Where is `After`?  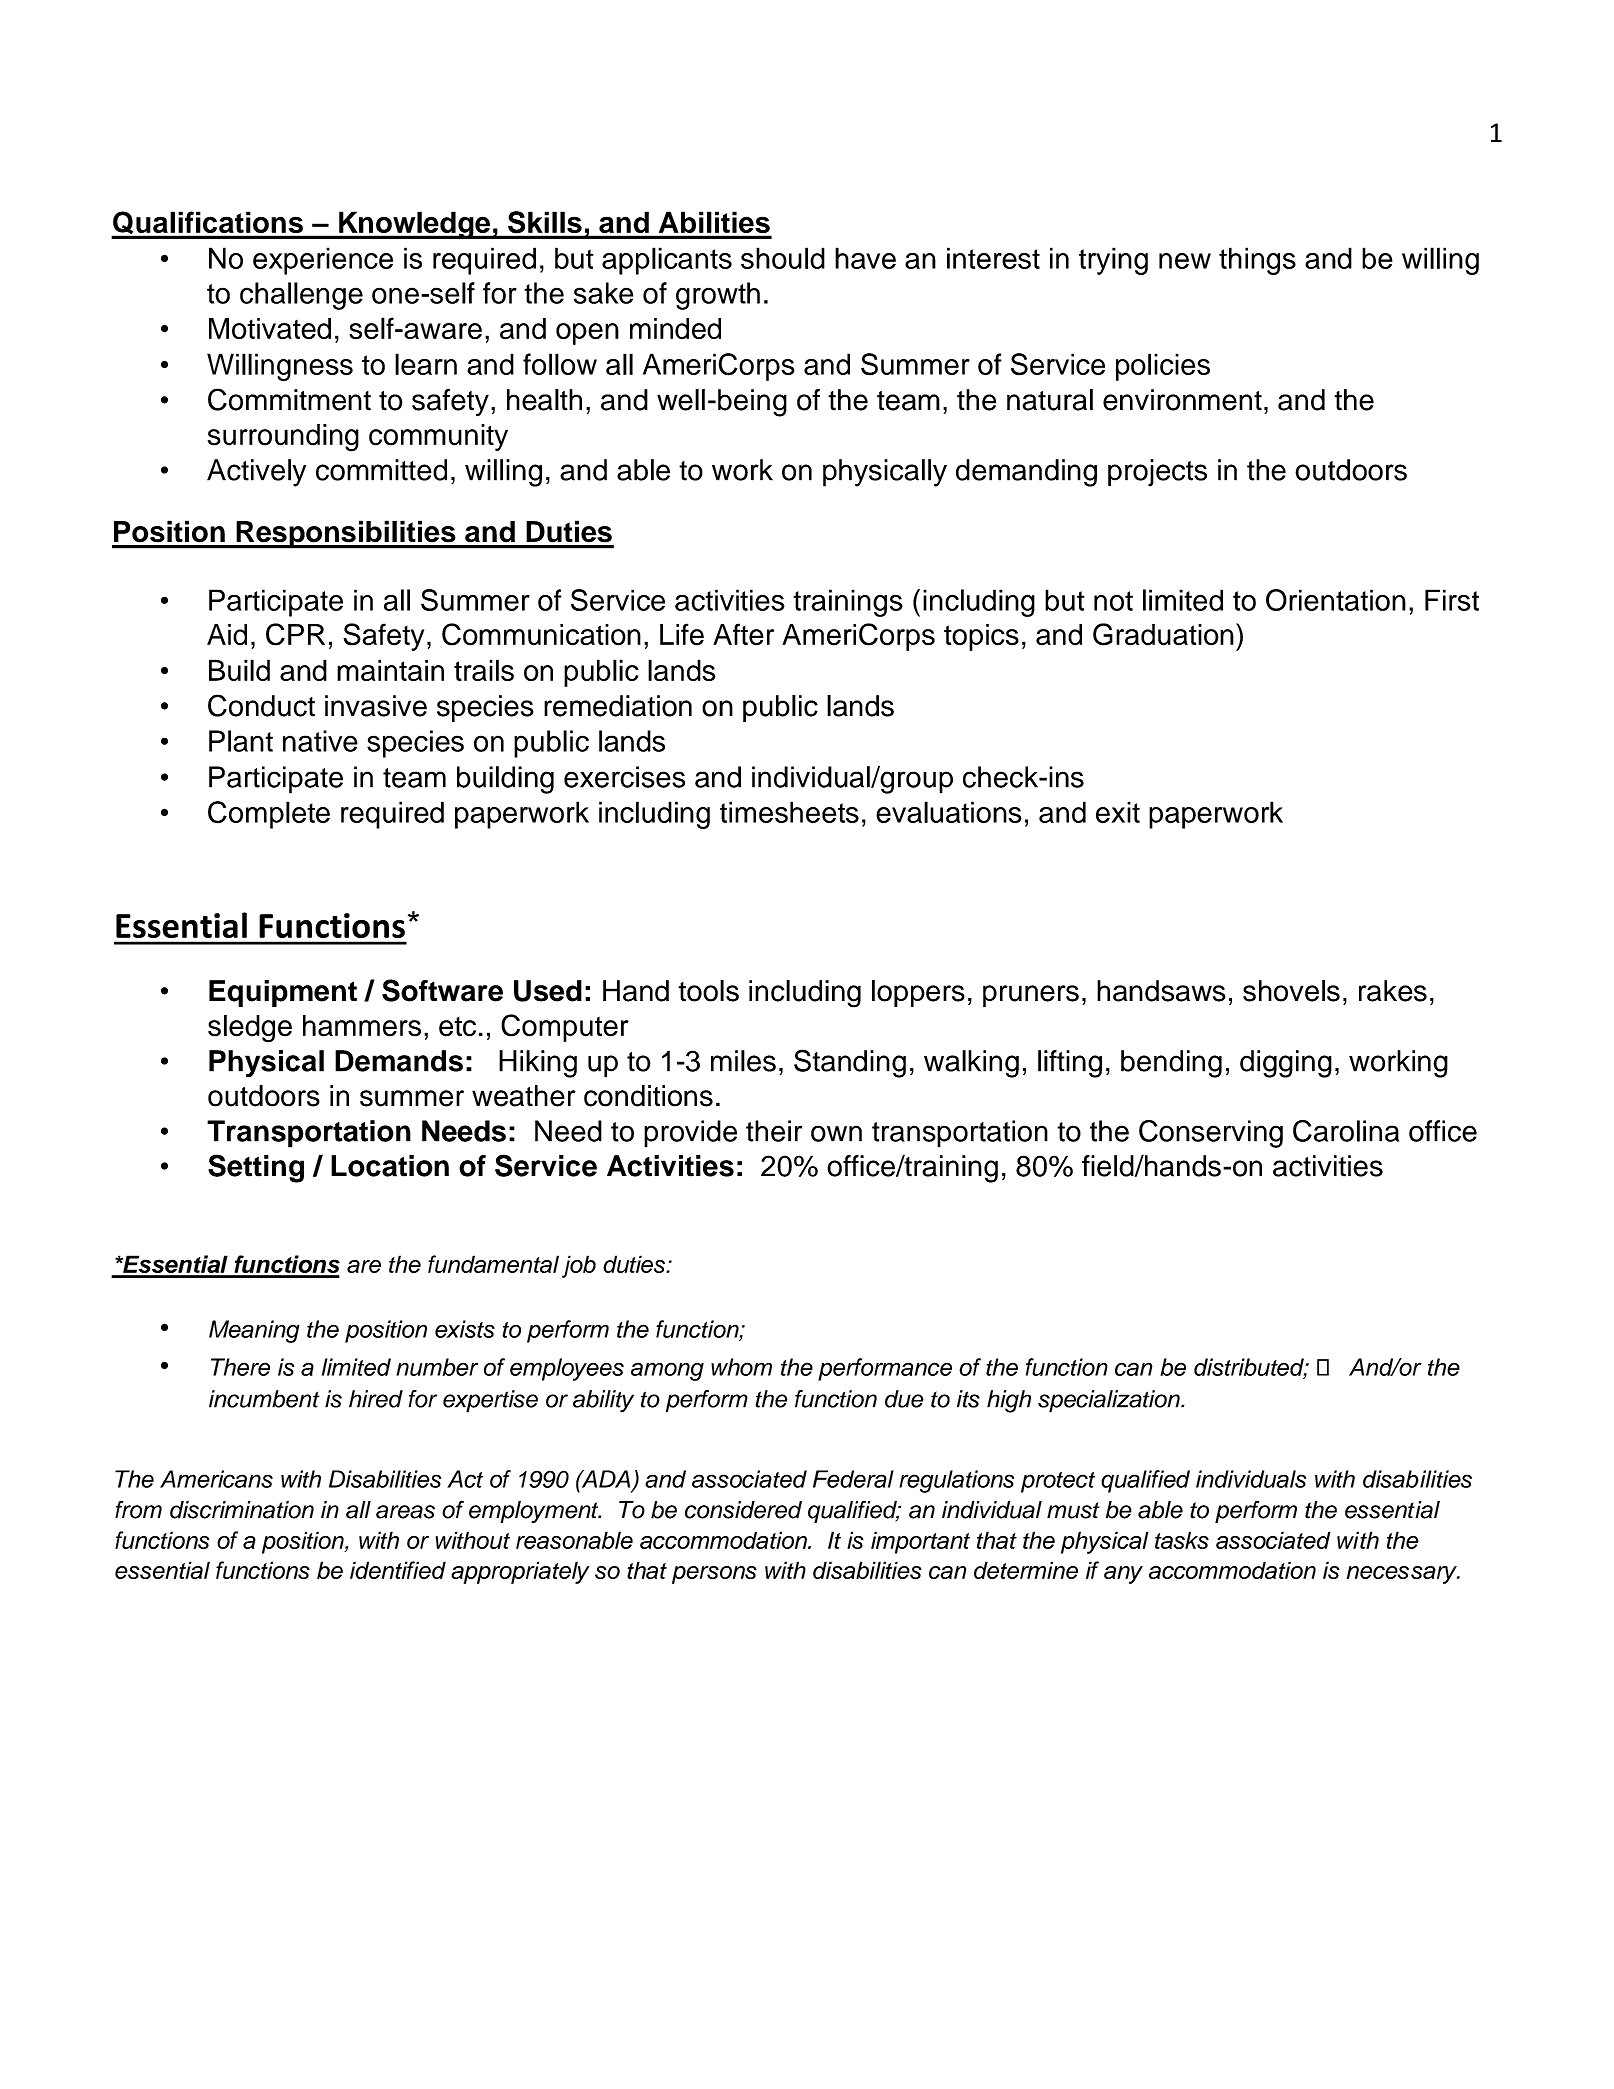
After is located at coordinates (743, 634).
